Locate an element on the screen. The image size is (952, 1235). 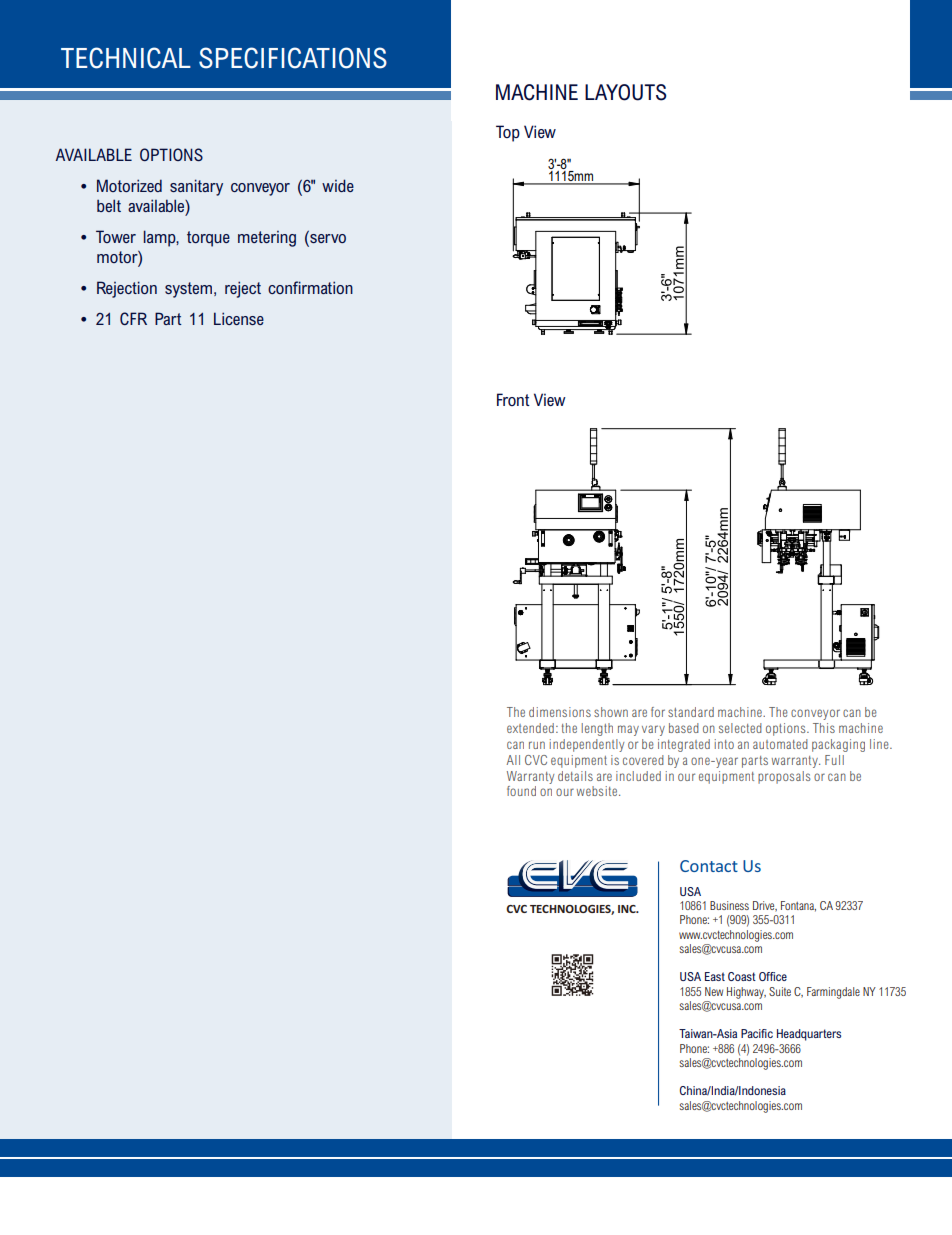
TECHNICAL is located at coordinates (126, 58).
